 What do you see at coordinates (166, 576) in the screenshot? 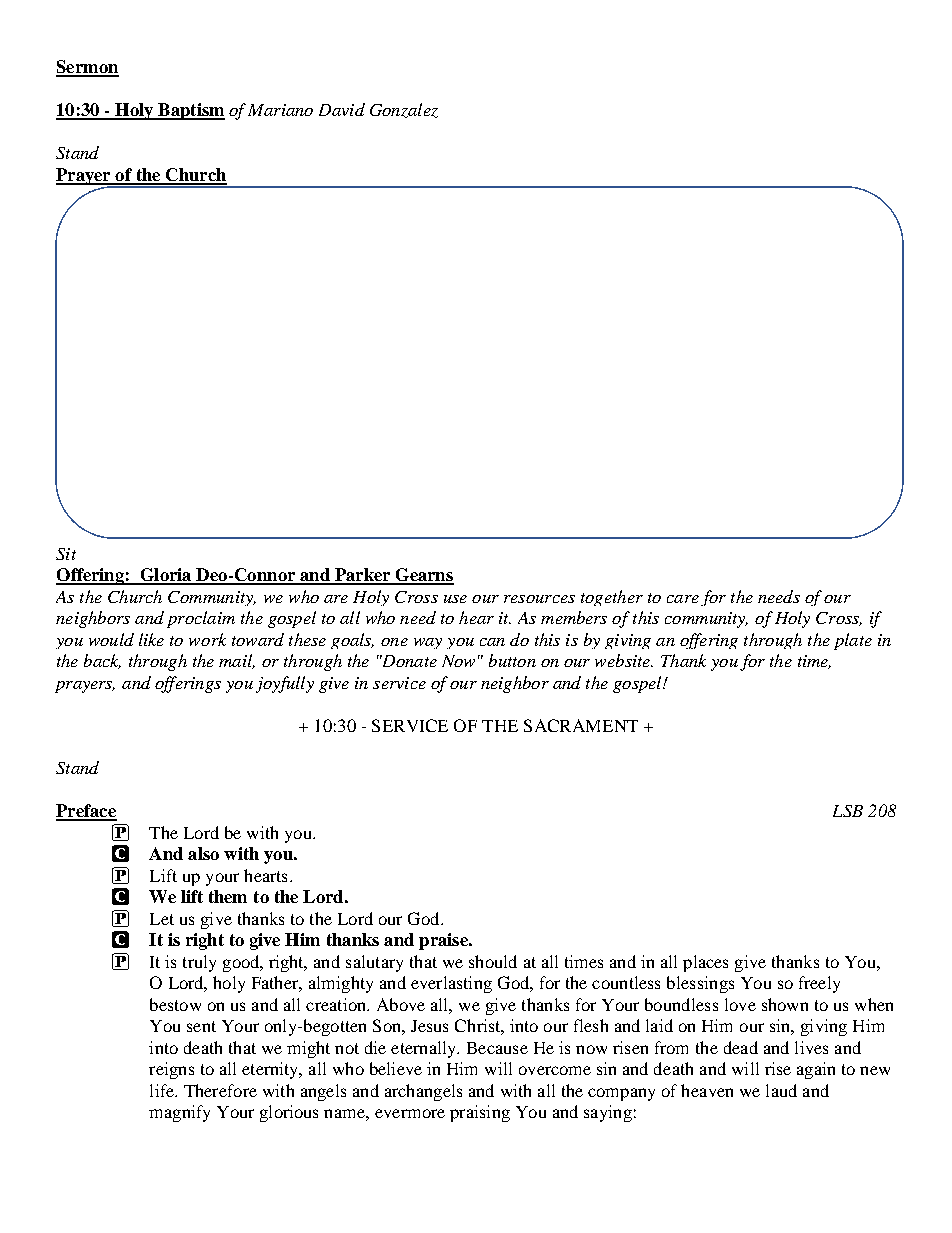
I see `Gloria` at bounding box center [166, 576].
